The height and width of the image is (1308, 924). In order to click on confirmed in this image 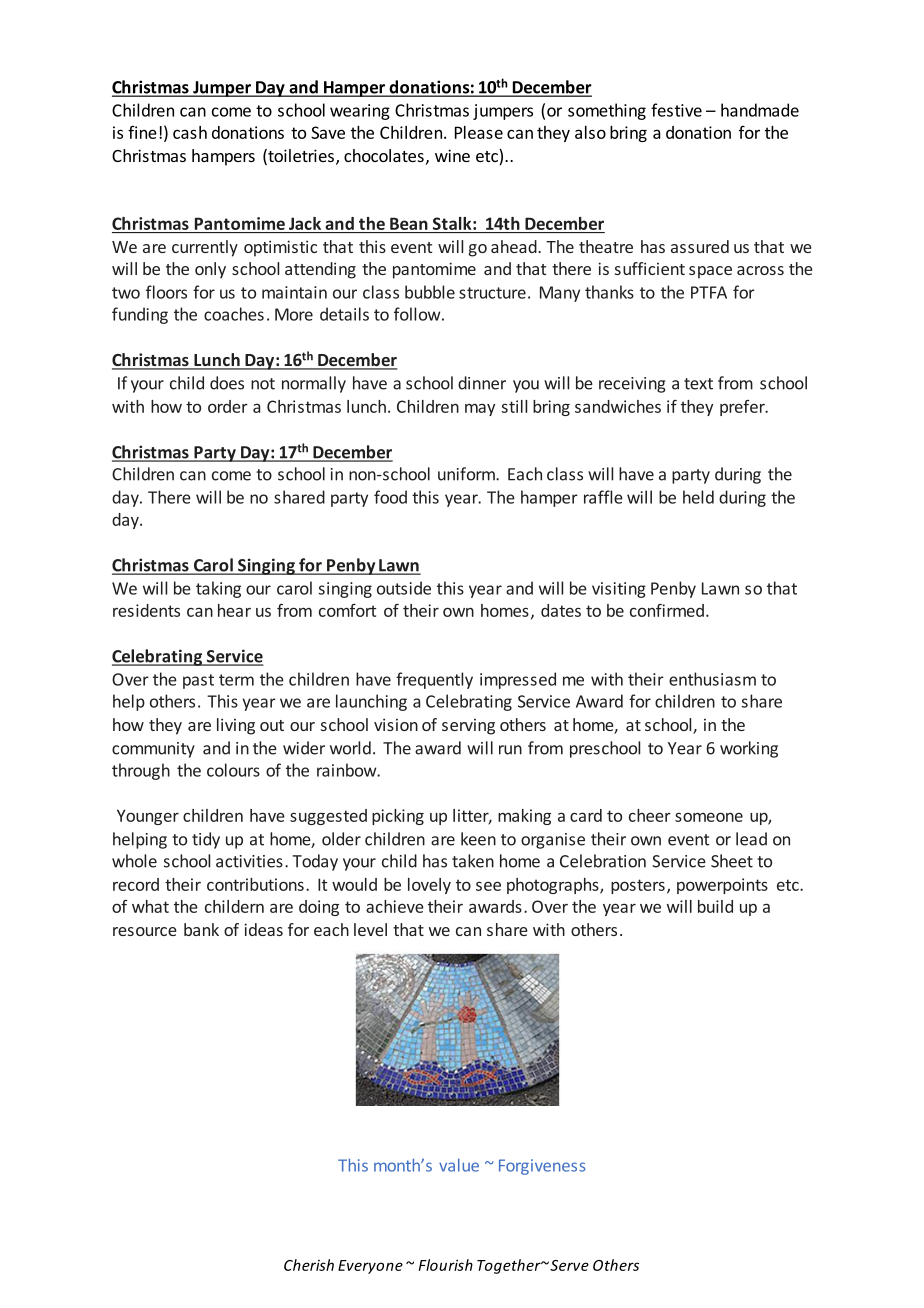, I will do `click(667, 610)`.
